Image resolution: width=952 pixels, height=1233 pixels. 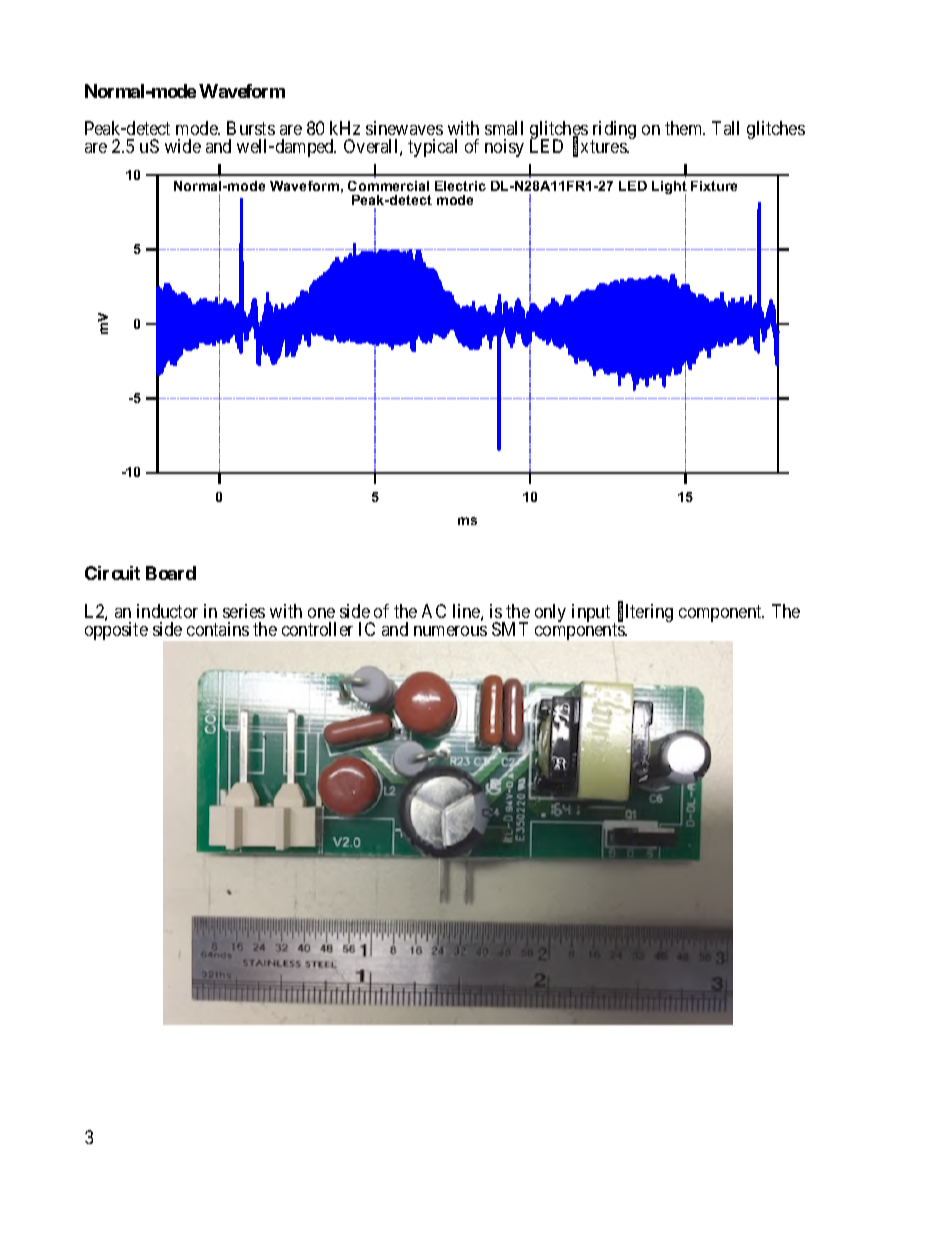 I want to click on inductor, so click(x=167, y=611).
